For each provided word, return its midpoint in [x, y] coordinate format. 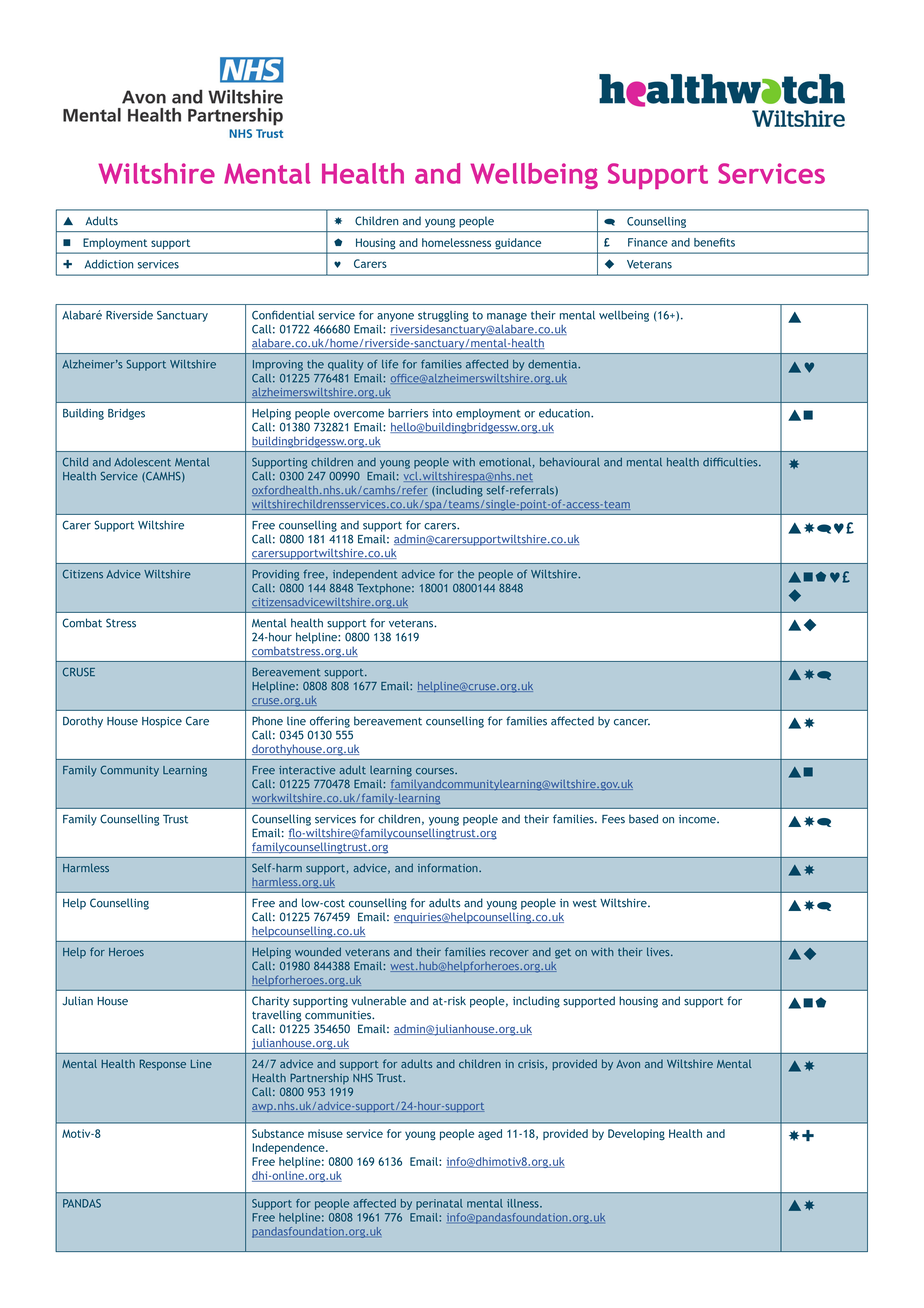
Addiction [109, 264]
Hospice [162, 722]
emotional [505, 462]
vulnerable [378, 1001]
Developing [636, 1135]
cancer [632, 722]
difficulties [731, 462]
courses [436, 771]
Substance [278, 1133]
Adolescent [142, 462]
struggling [443, 316]
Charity [271, 1002]
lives [659, 951]
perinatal [439, 1204]
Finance [648, 242]
